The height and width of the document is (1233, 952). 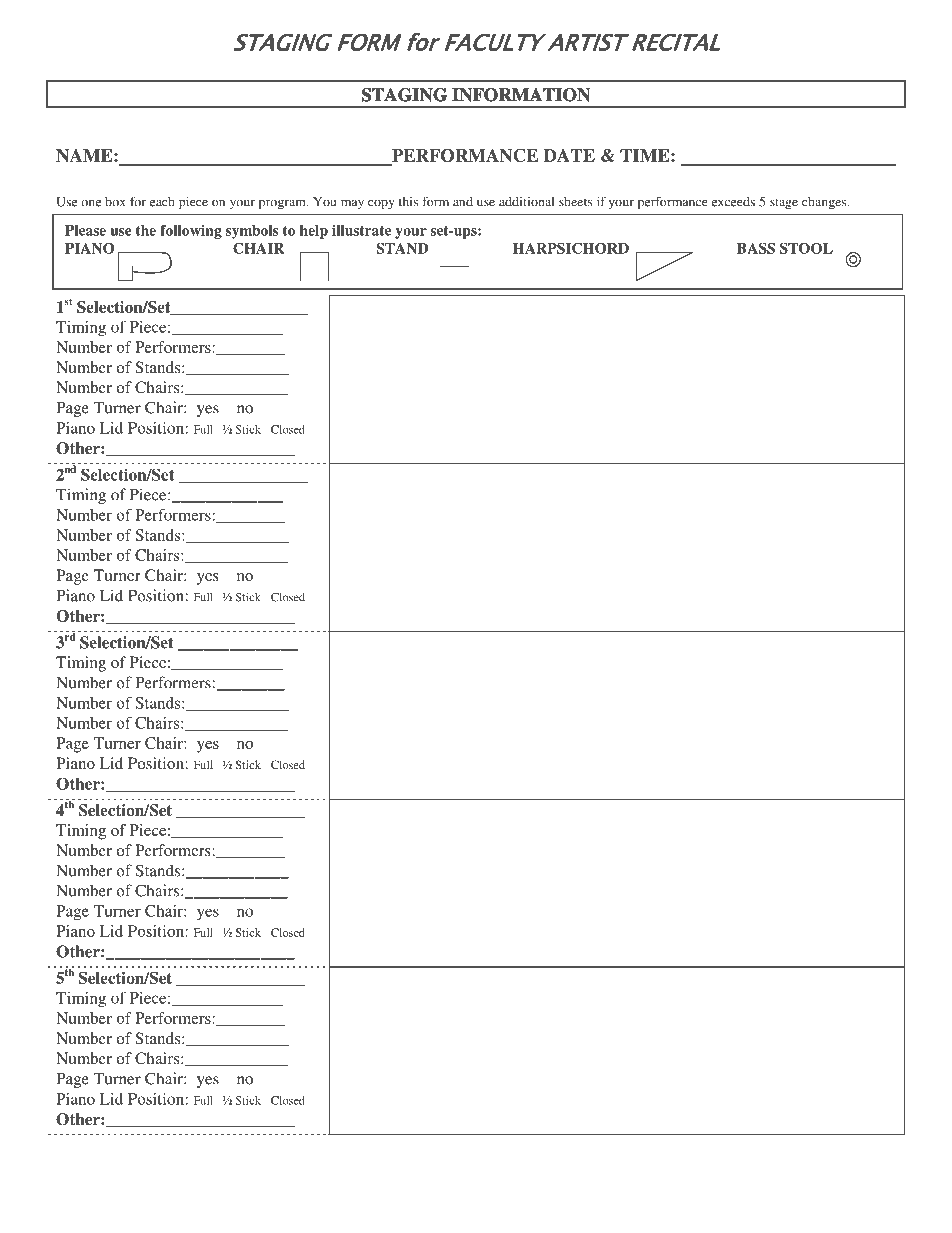 I want to click on TIME, so click(x=646, y=155).
